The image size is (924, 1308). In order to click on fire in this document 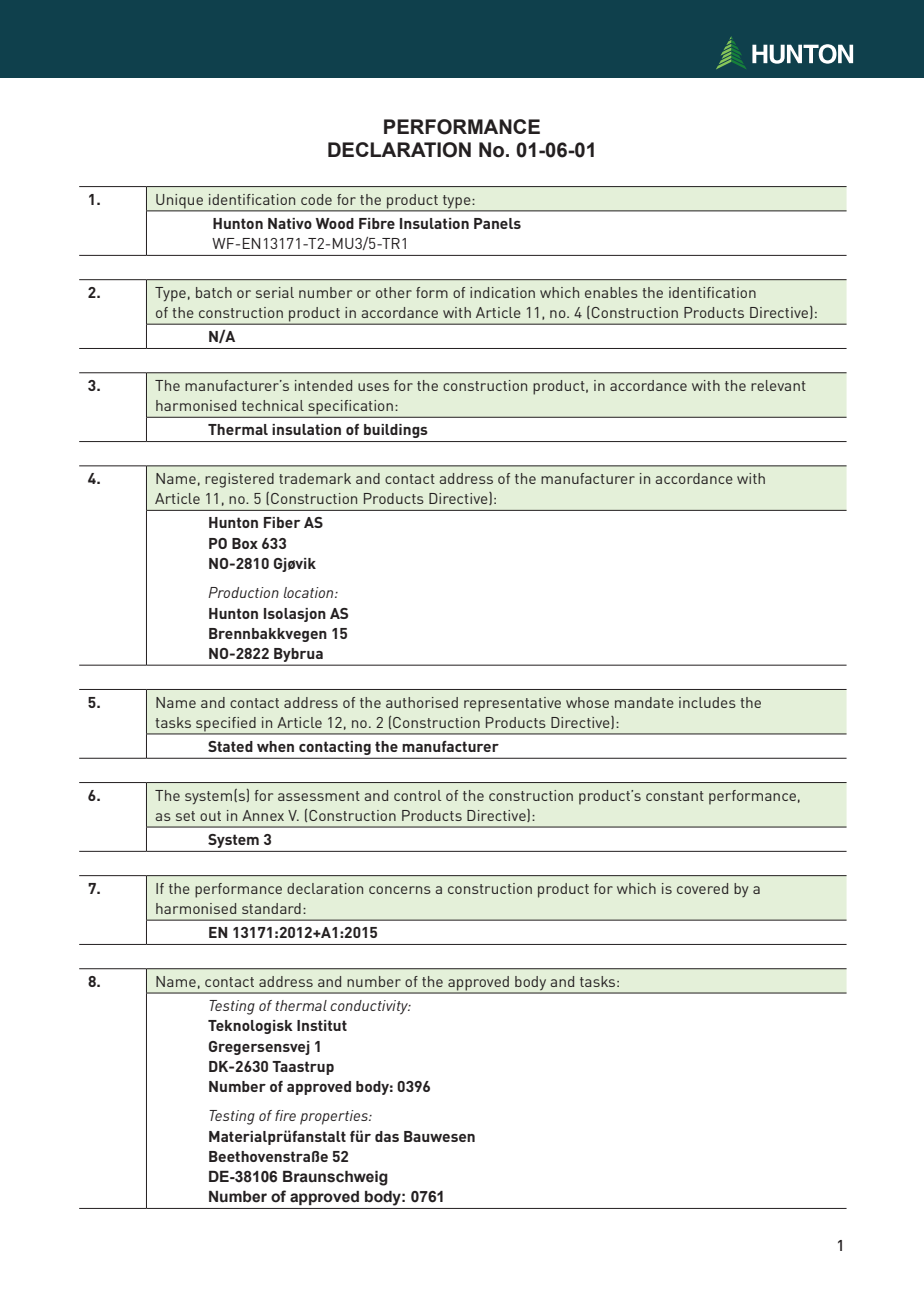, I will do `click(285, 1115)`.
